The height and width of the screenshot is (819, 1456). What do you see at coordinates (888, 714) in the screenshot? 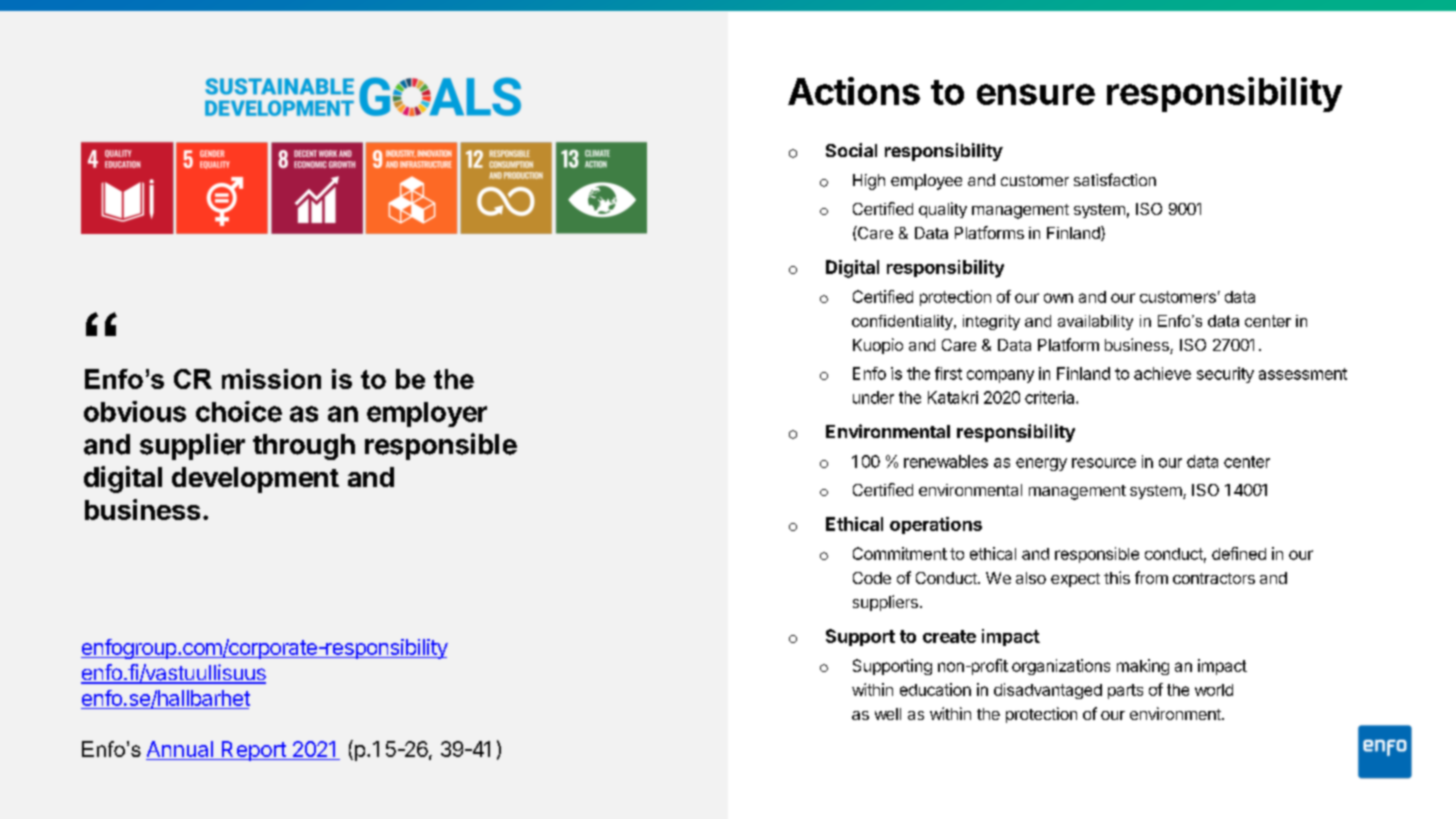
I see `well` at bounding box center [888, 714].
